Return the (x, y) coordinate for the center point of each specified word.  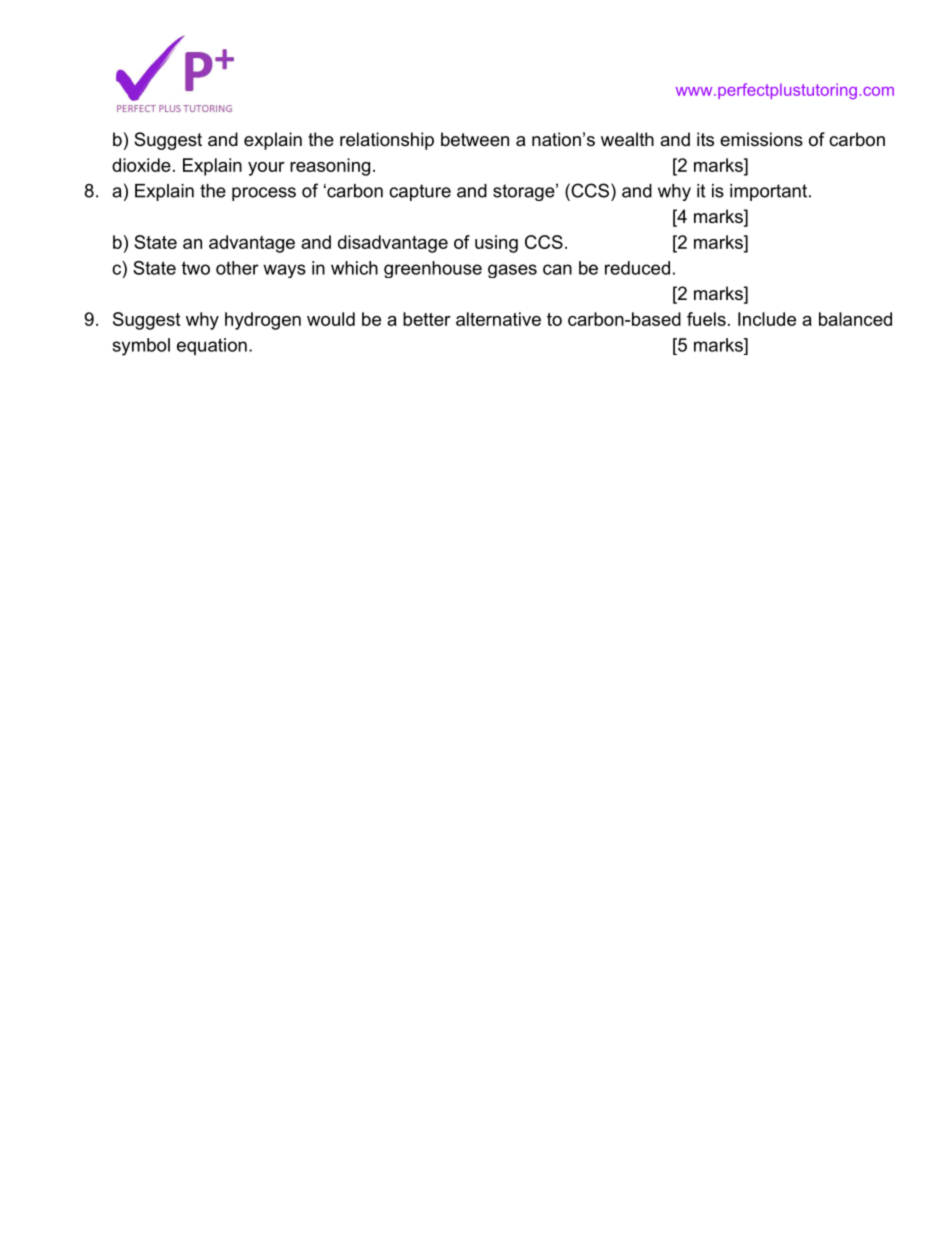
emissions (761, 139)
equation (212, 346)
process (264, 194)
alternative (498, 319)
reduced (637, 268)
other (237, 268)
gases (512, 271)
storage (524, 192)
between (475, 139)
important (768, 192)
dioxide (141, 165)
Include (767, 319)
